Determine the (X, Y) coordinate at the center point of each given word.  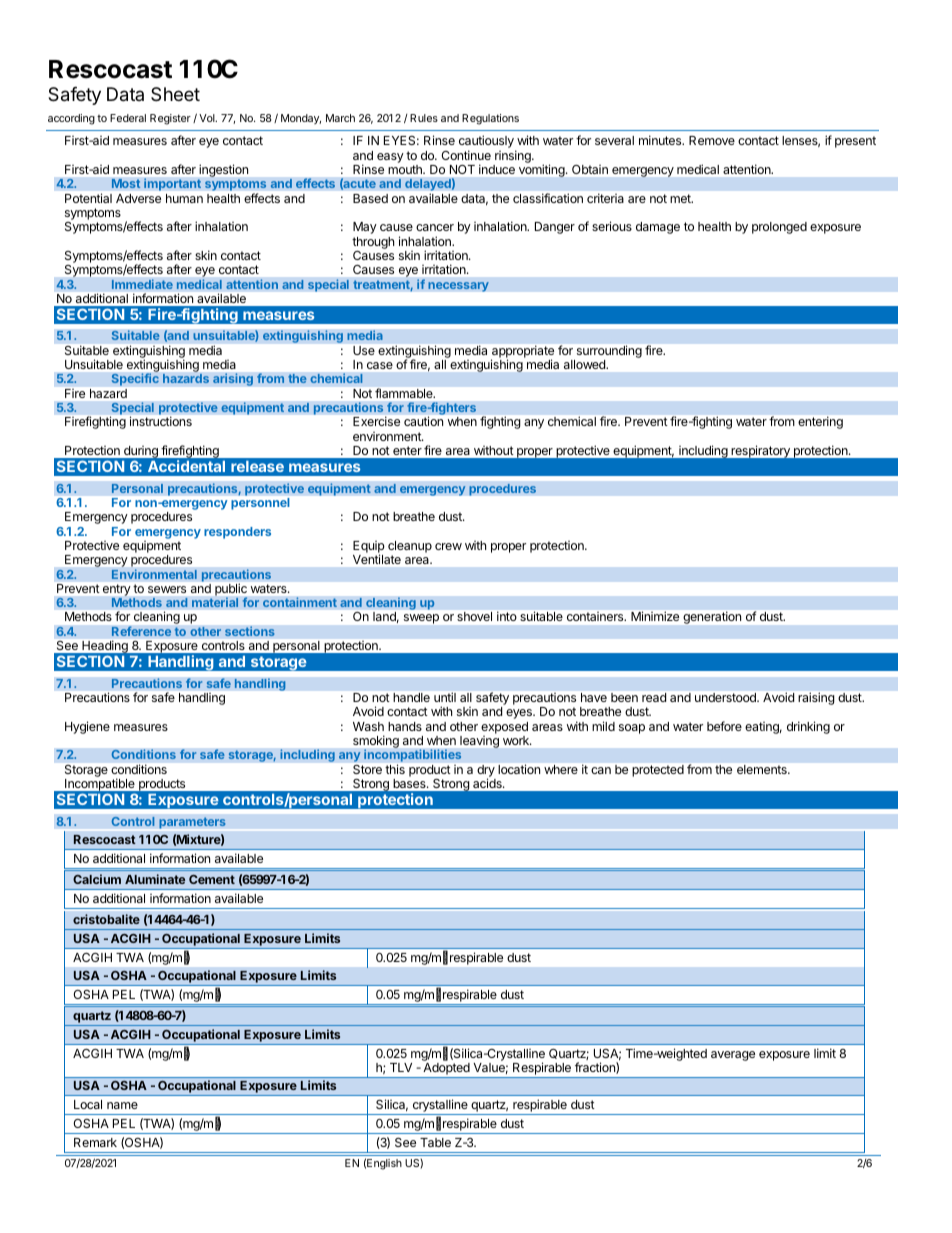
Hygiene (87, 727)
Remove (712, 140)
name (122, 1105)
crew (448, 546)
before (724, 726)
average (733, 1056)
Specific (135, 379)
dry (486, 771)
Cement (212, 879)
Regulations (490, 119)
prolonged (779, 228)
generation (712, 618)
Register (170, 119)
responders (237, 533)
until (445, 697)
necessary (458, 287)
